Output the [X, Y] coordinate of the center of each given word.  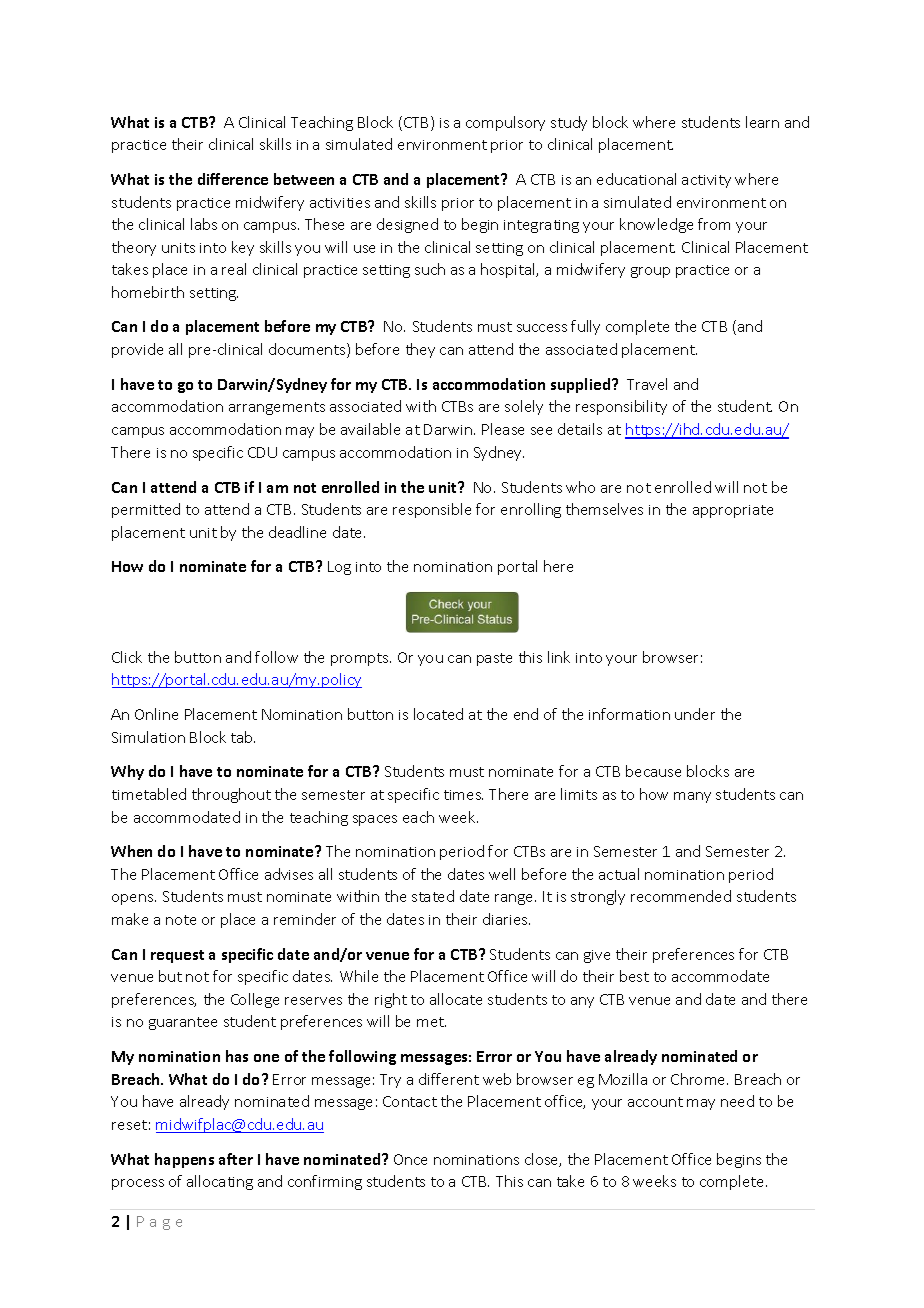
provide [137, 350]
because [653, 771]
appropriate [733, 511]
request [177, 956]
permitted [146, 510]
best [634, 976]
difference [233, 179]
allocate [456, 999]
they [420, 350]
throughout [231, 795]
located [438, 714]
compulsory [505, 123]
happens [184, 1160]
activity [706, 181]
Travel [647, 384]
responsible [432, 510]
